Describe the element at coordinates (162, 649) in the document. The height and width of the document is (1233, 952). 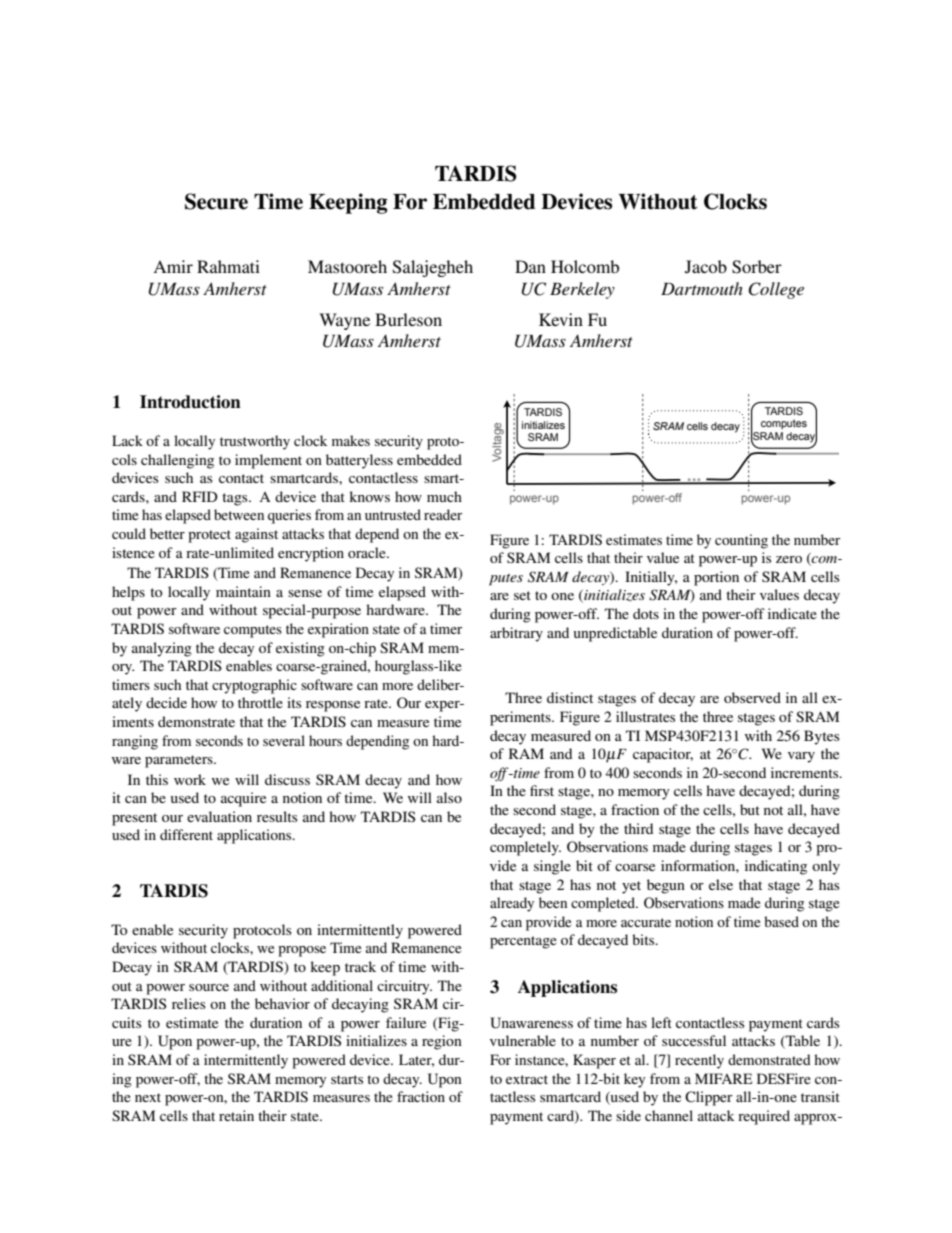
I see `analyzing` at that location.
